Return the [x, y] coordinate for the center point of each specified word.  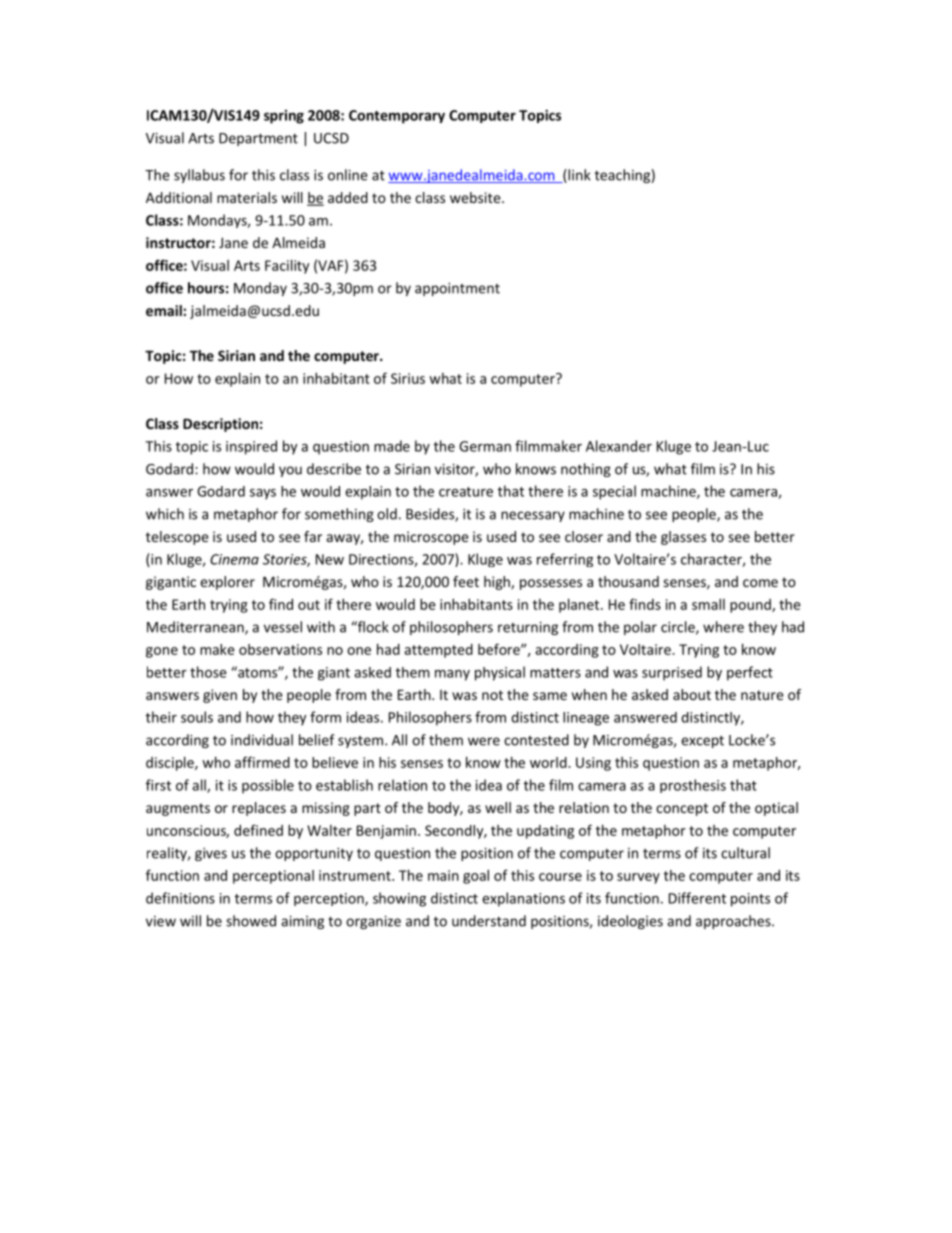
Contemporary [397, 117]
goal [476, 876]
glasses [683, 538]
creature [466, 492]
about [692, 694]
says [263, 494]
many [452, 675]
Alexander [619, 446]
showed [251, 921]
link [578, 176]
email [165, 310]
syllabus [199, 176]
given [220, 696]
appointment [457, 289]
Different [697, 898]
